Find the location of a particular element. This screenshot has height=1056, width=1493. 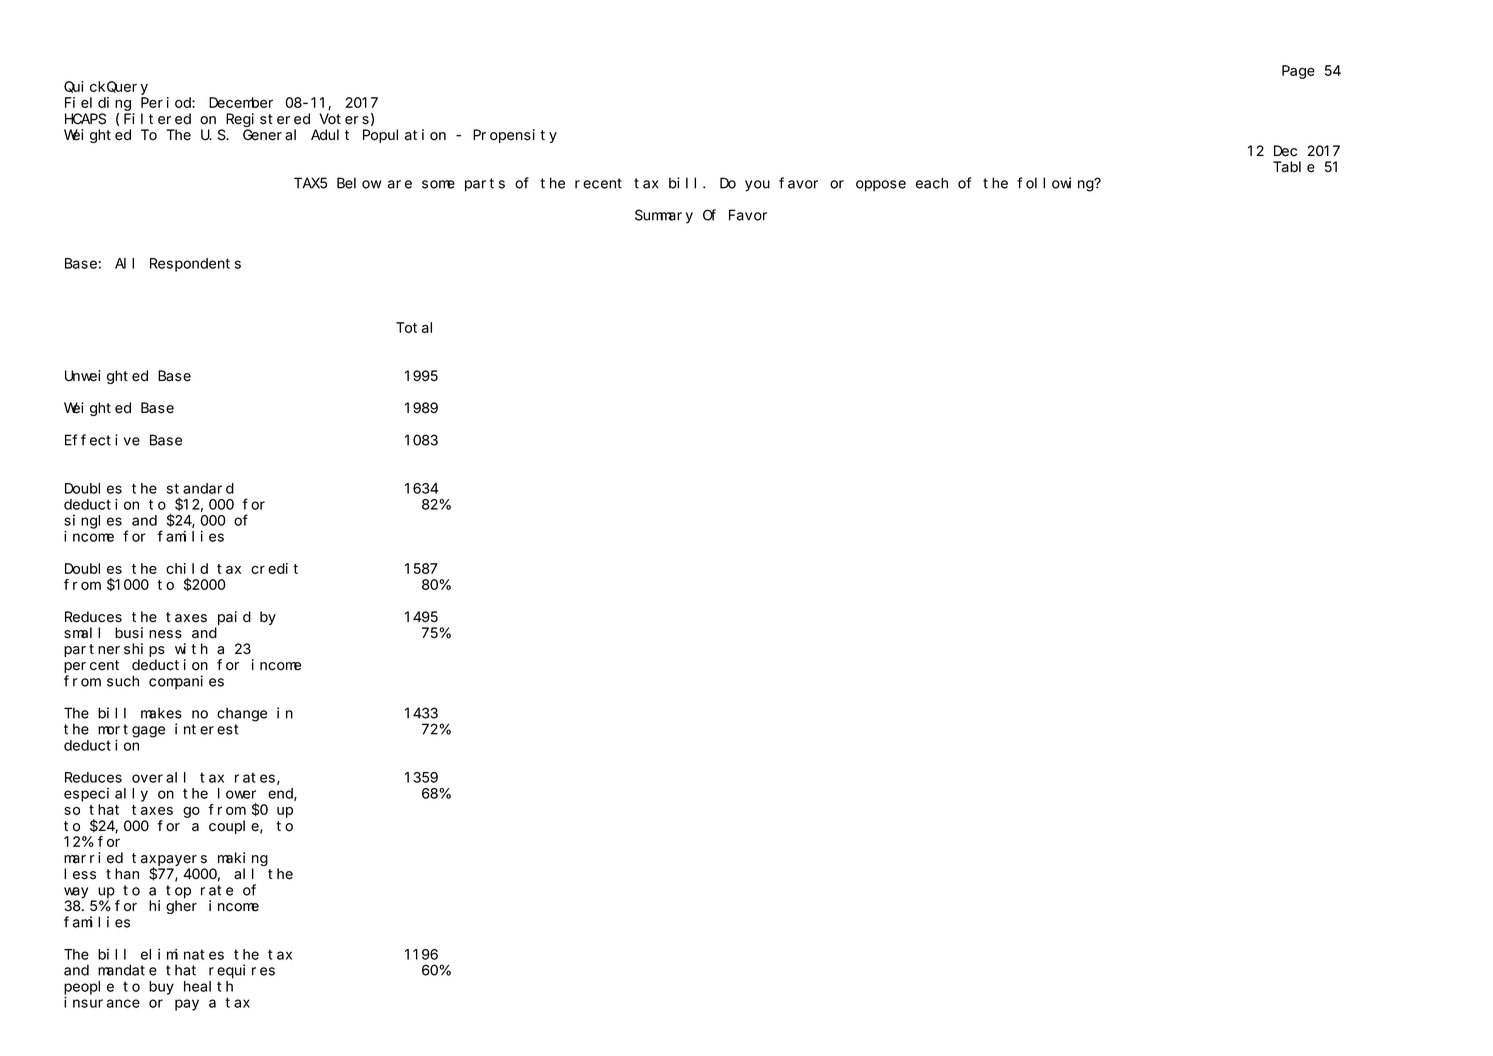

Summary is located at coordinates (664, 217).
